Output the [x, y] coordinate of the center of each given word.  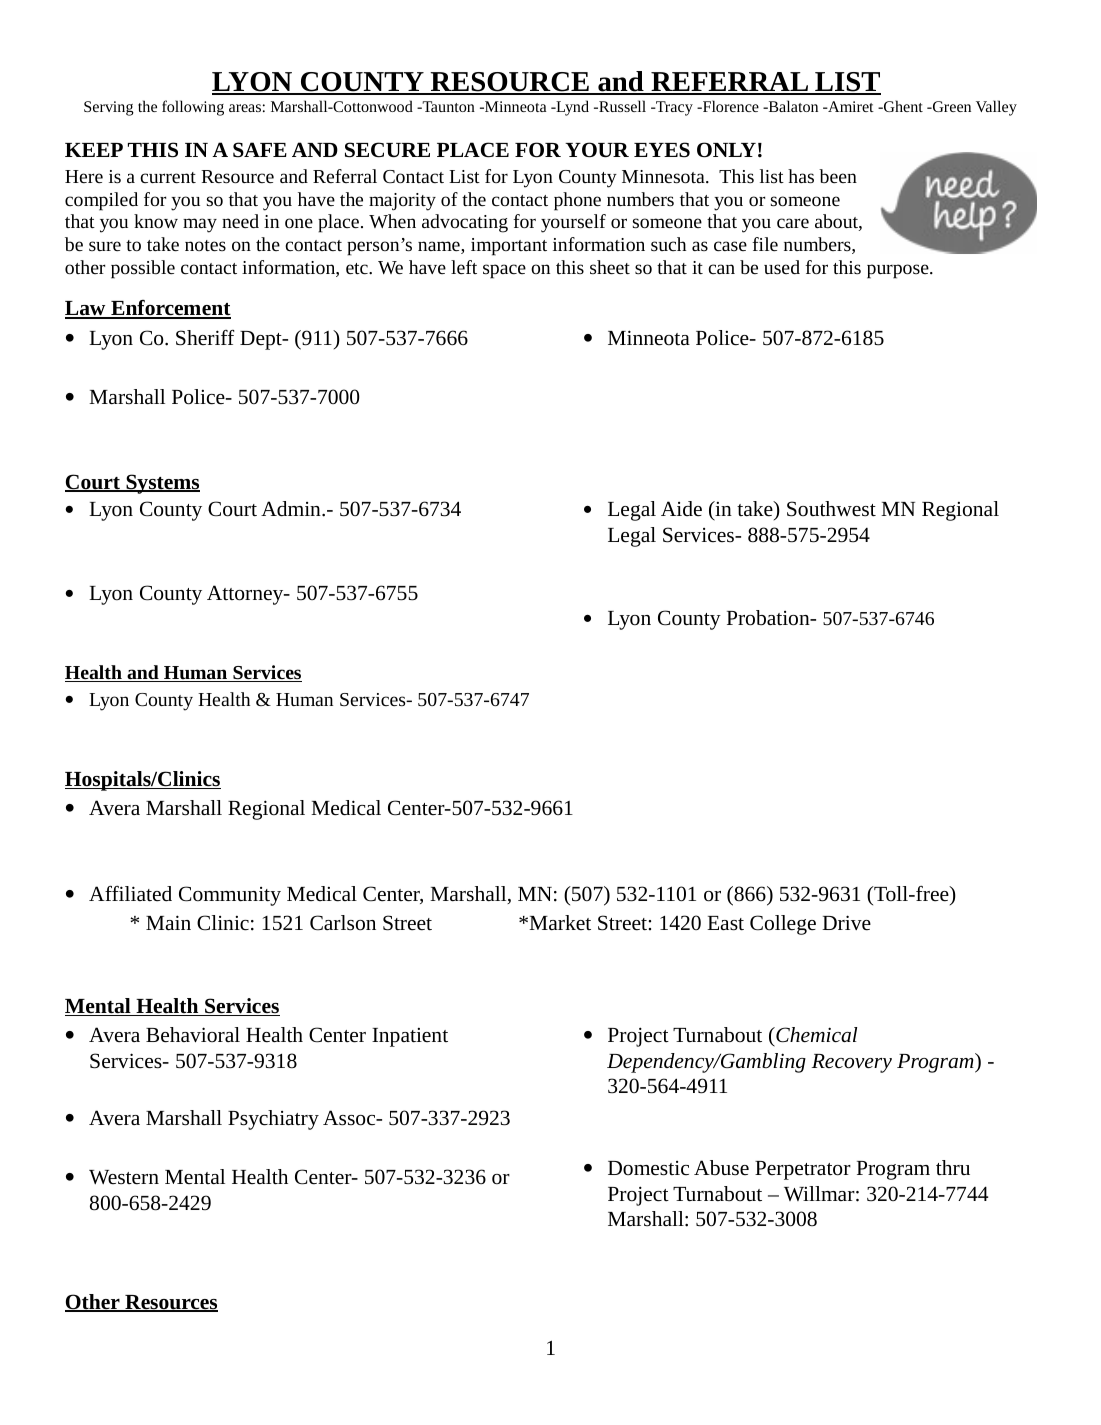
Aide [681, 509]
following [193, 108]
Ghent [902, 106]
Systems [162, 484]
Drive [846, 923]
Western [124, 1177]
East [725, 923]
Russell [621, 106]
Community [230, 896]
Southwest [831, 509]
